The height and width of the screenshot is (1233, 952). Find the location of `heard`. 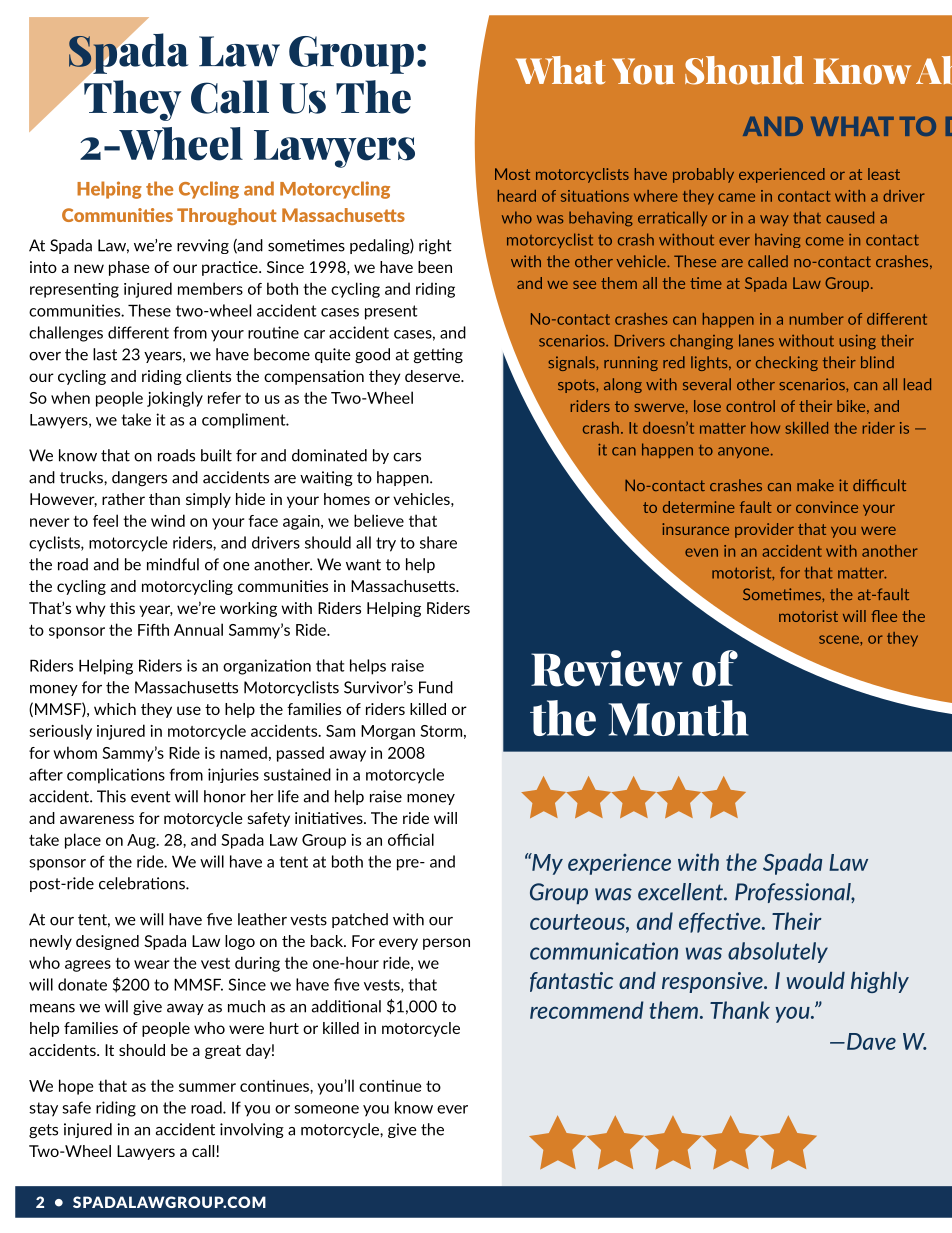

heard is located at coordinates (517, 196).
